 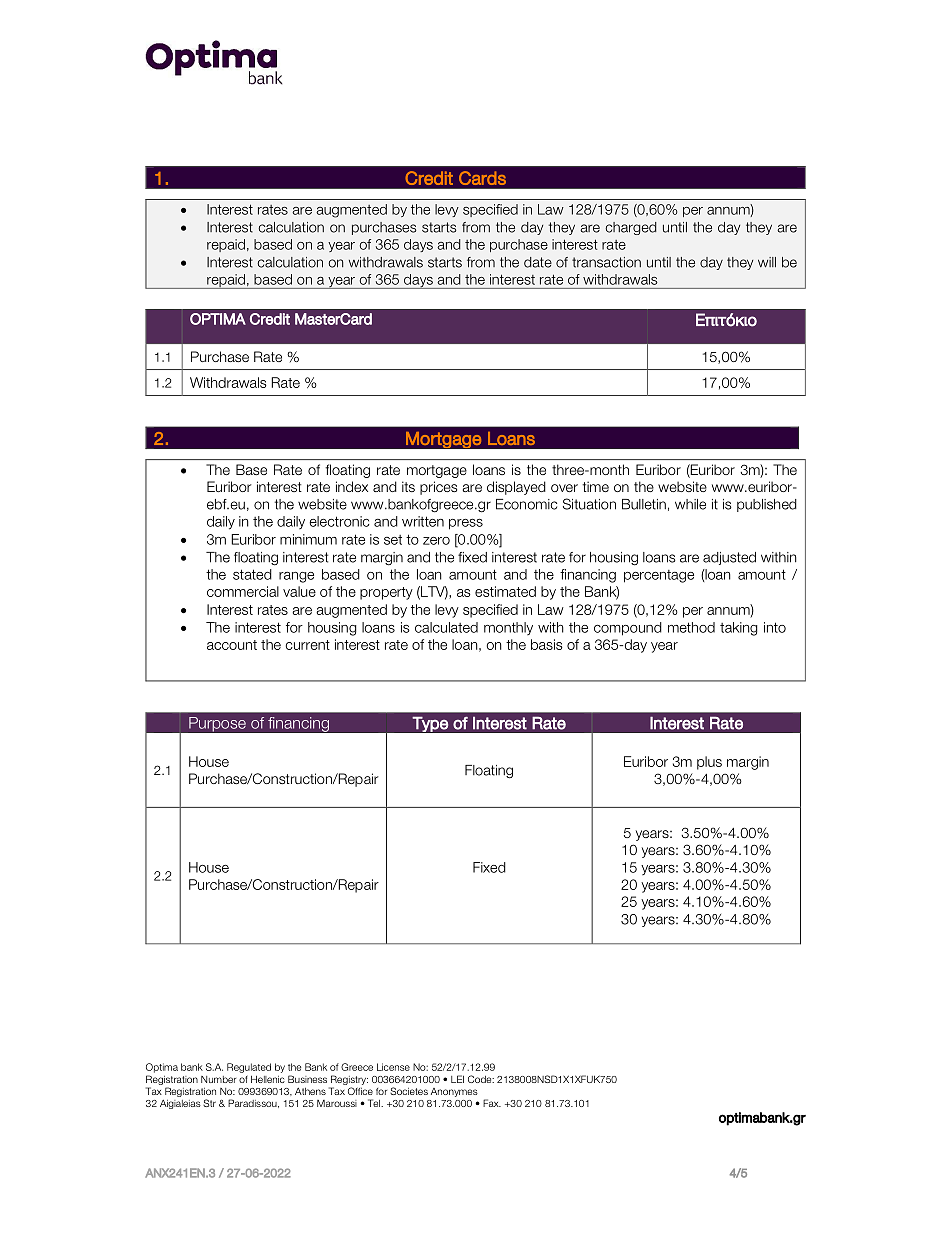 I want to click on charged, so click(x=631, y=228).
